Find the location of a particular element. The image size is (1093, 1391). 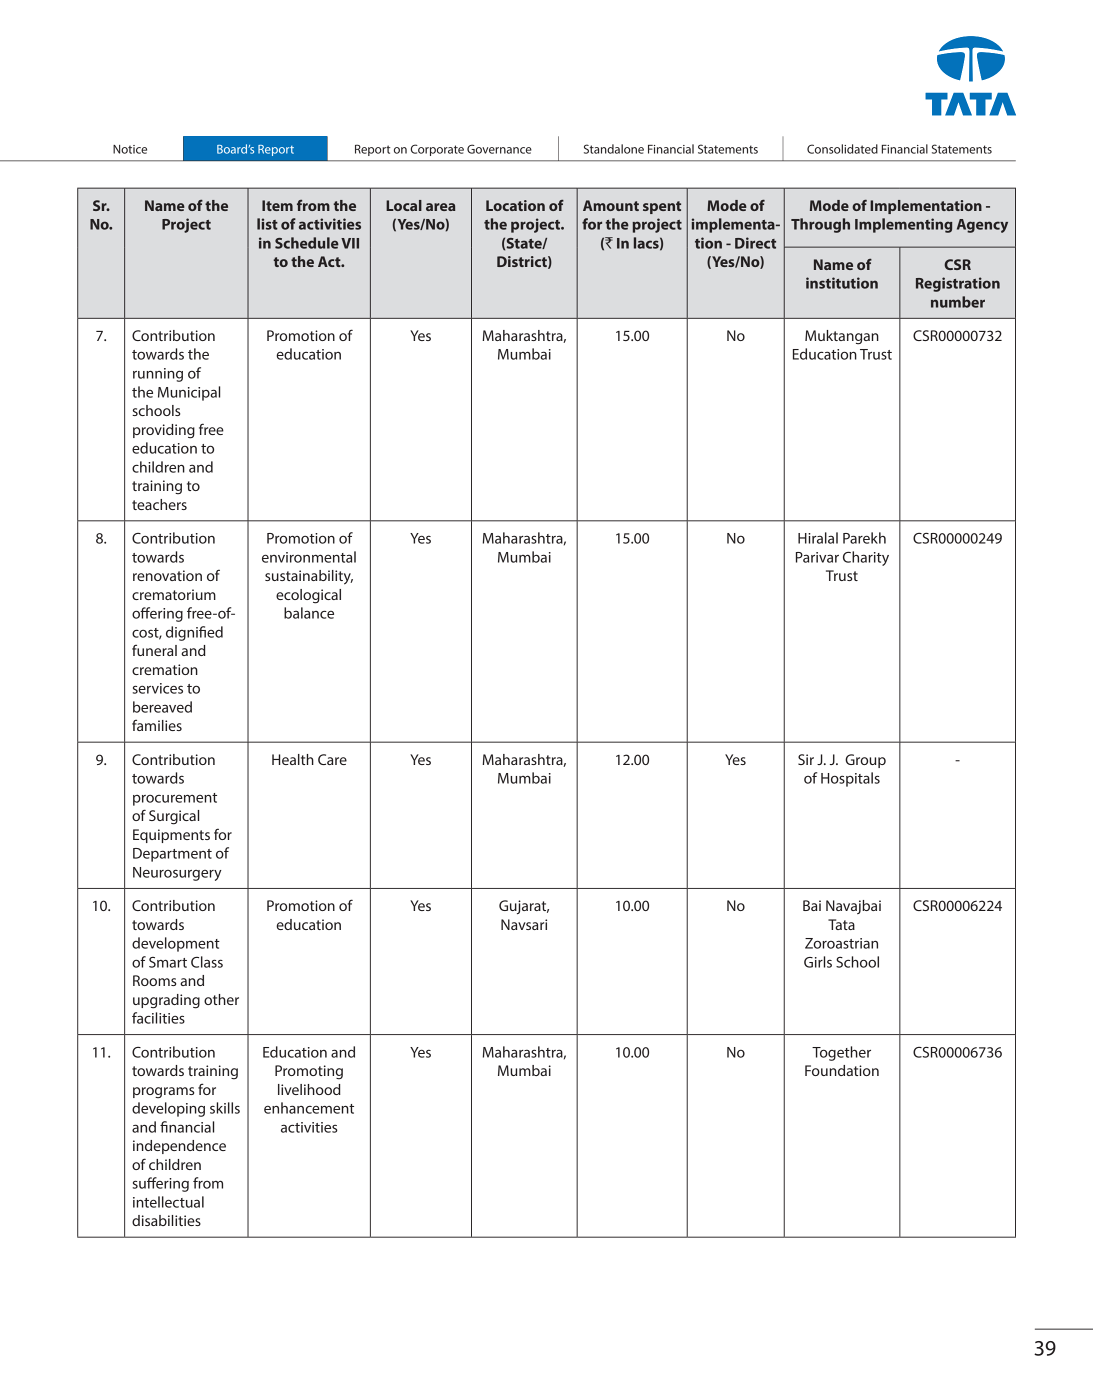

Zoroastrian is located at coordinates (841, 943).
